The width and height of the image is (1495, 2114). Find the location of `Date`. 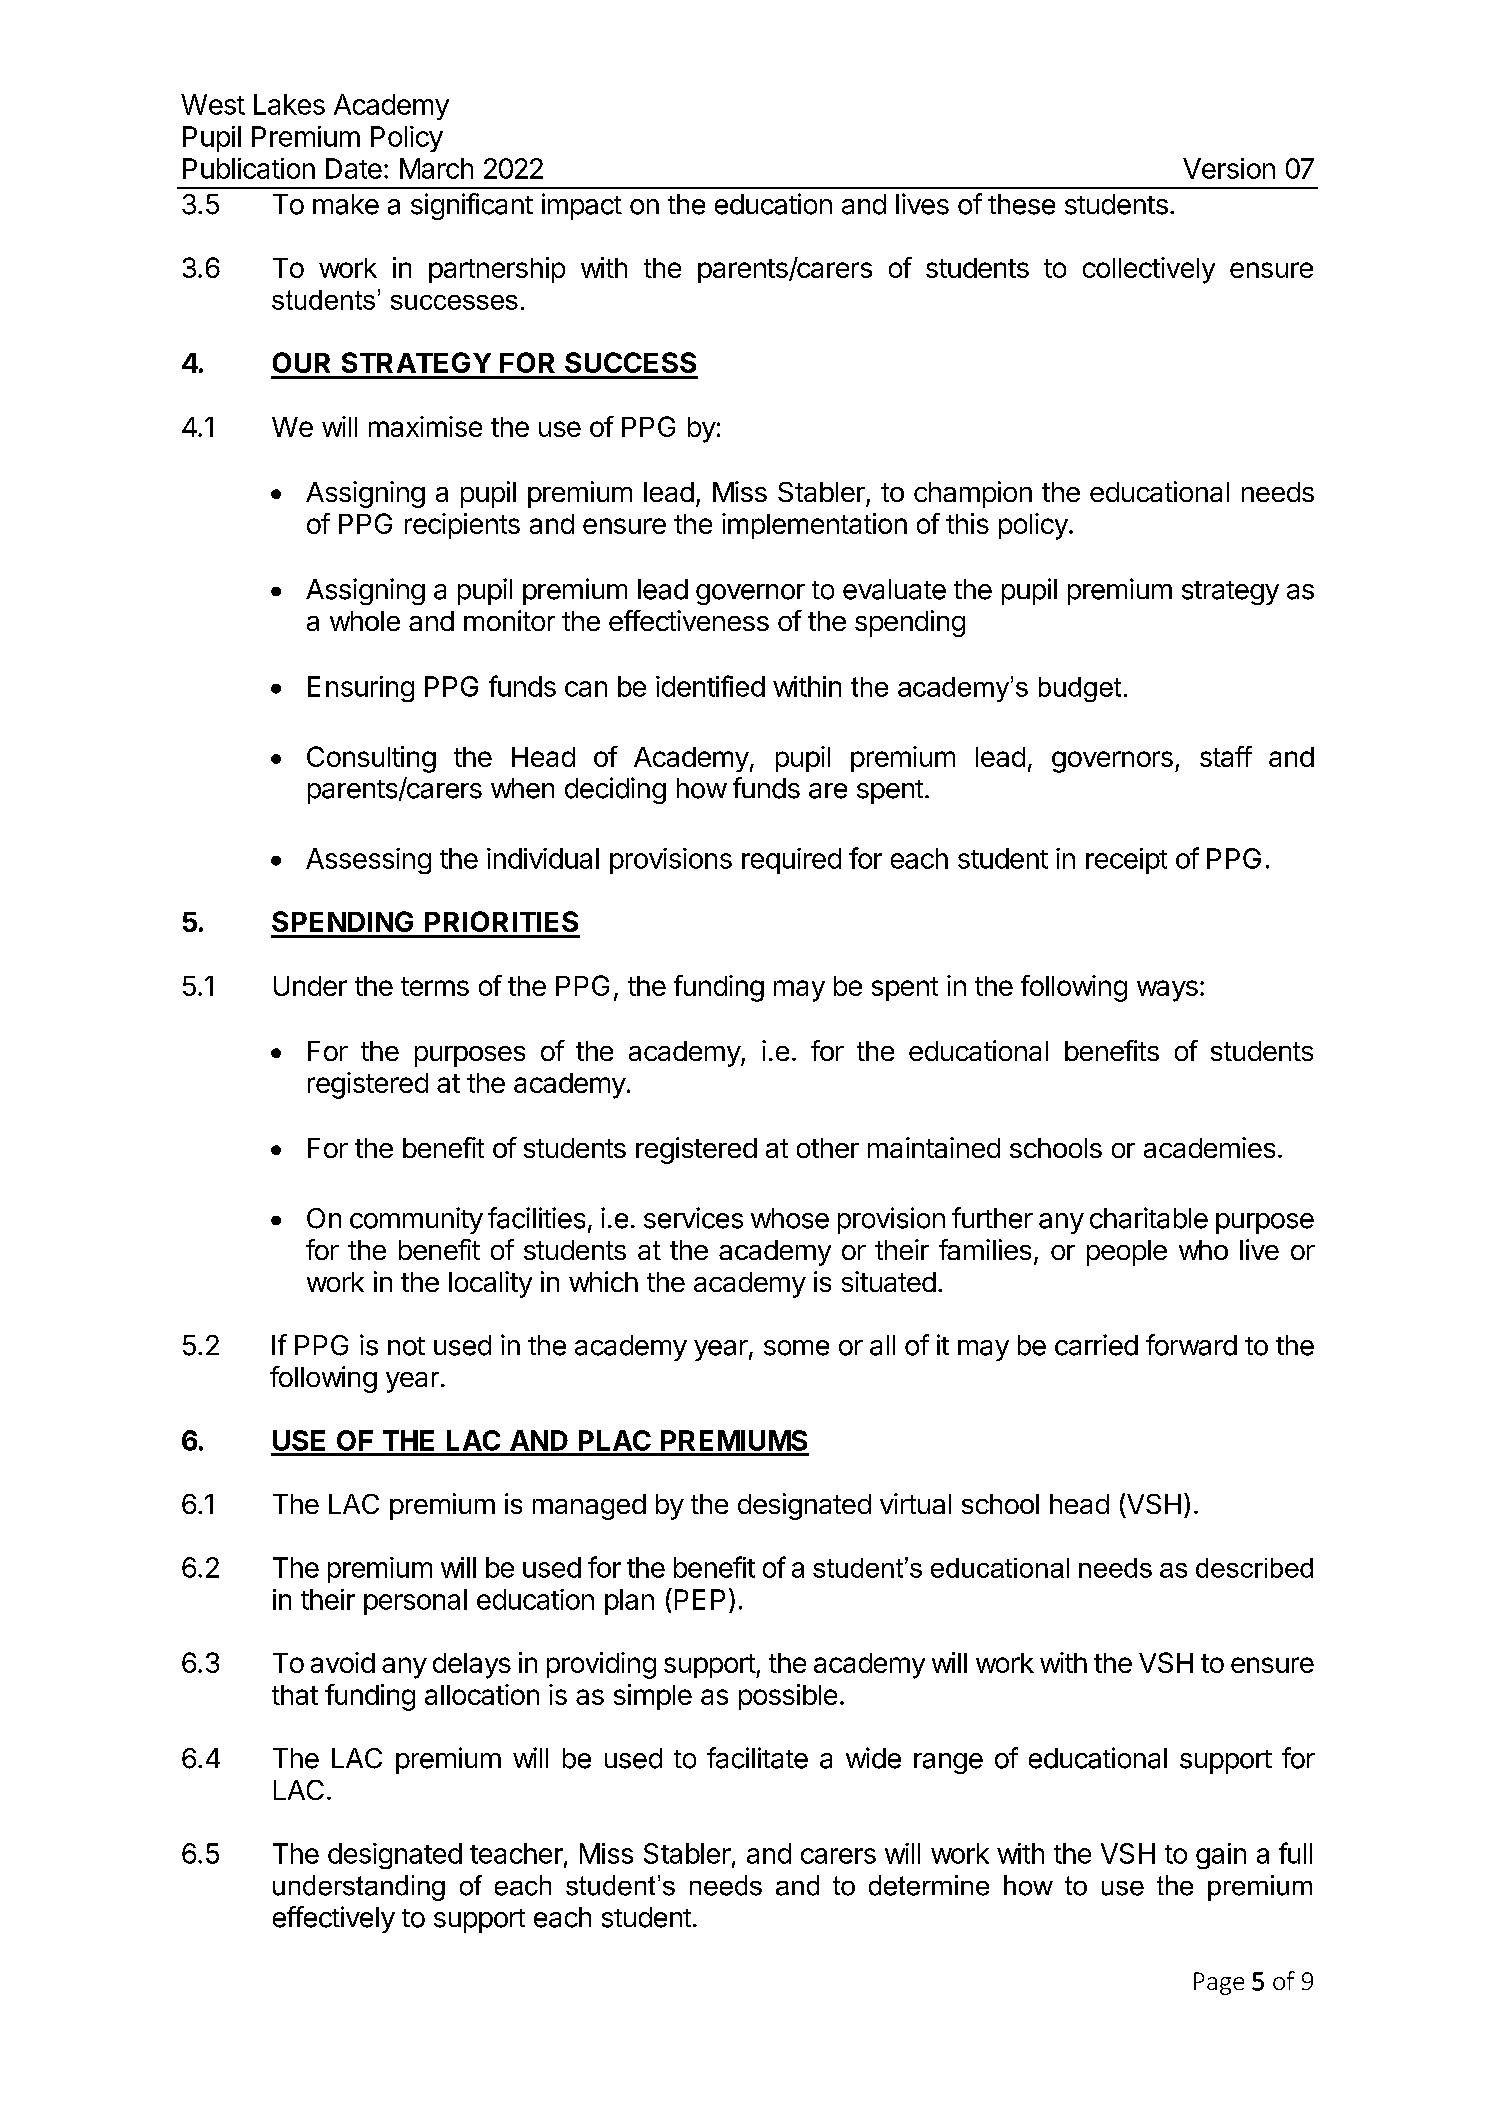

Date is located at coordinates (354, 168).
